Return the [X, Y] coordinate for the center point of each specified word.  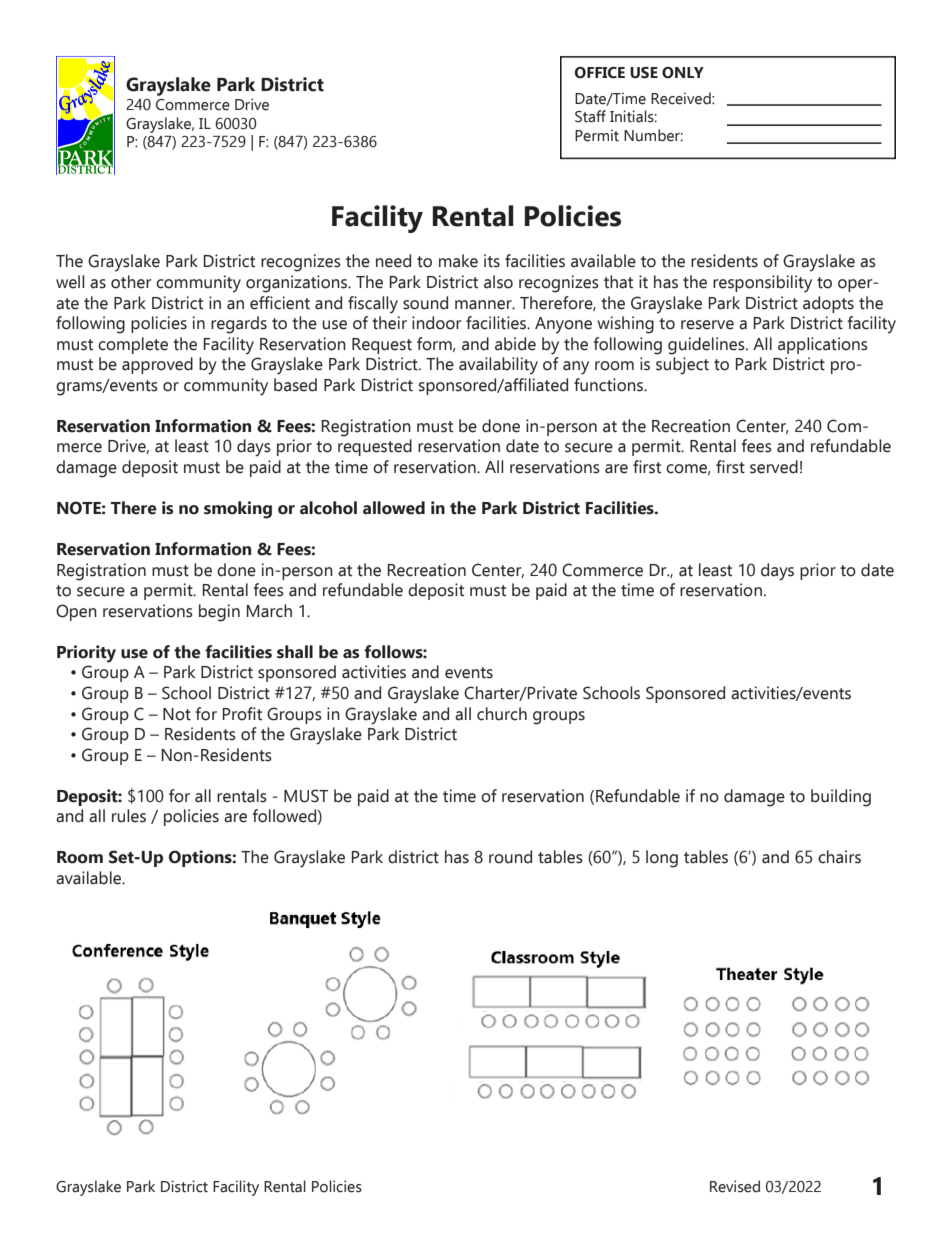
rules [129, 816]
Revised [735, 1186]
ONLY [683, 73]
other [131, 282]
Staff [590, 116]
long [662, 859]
